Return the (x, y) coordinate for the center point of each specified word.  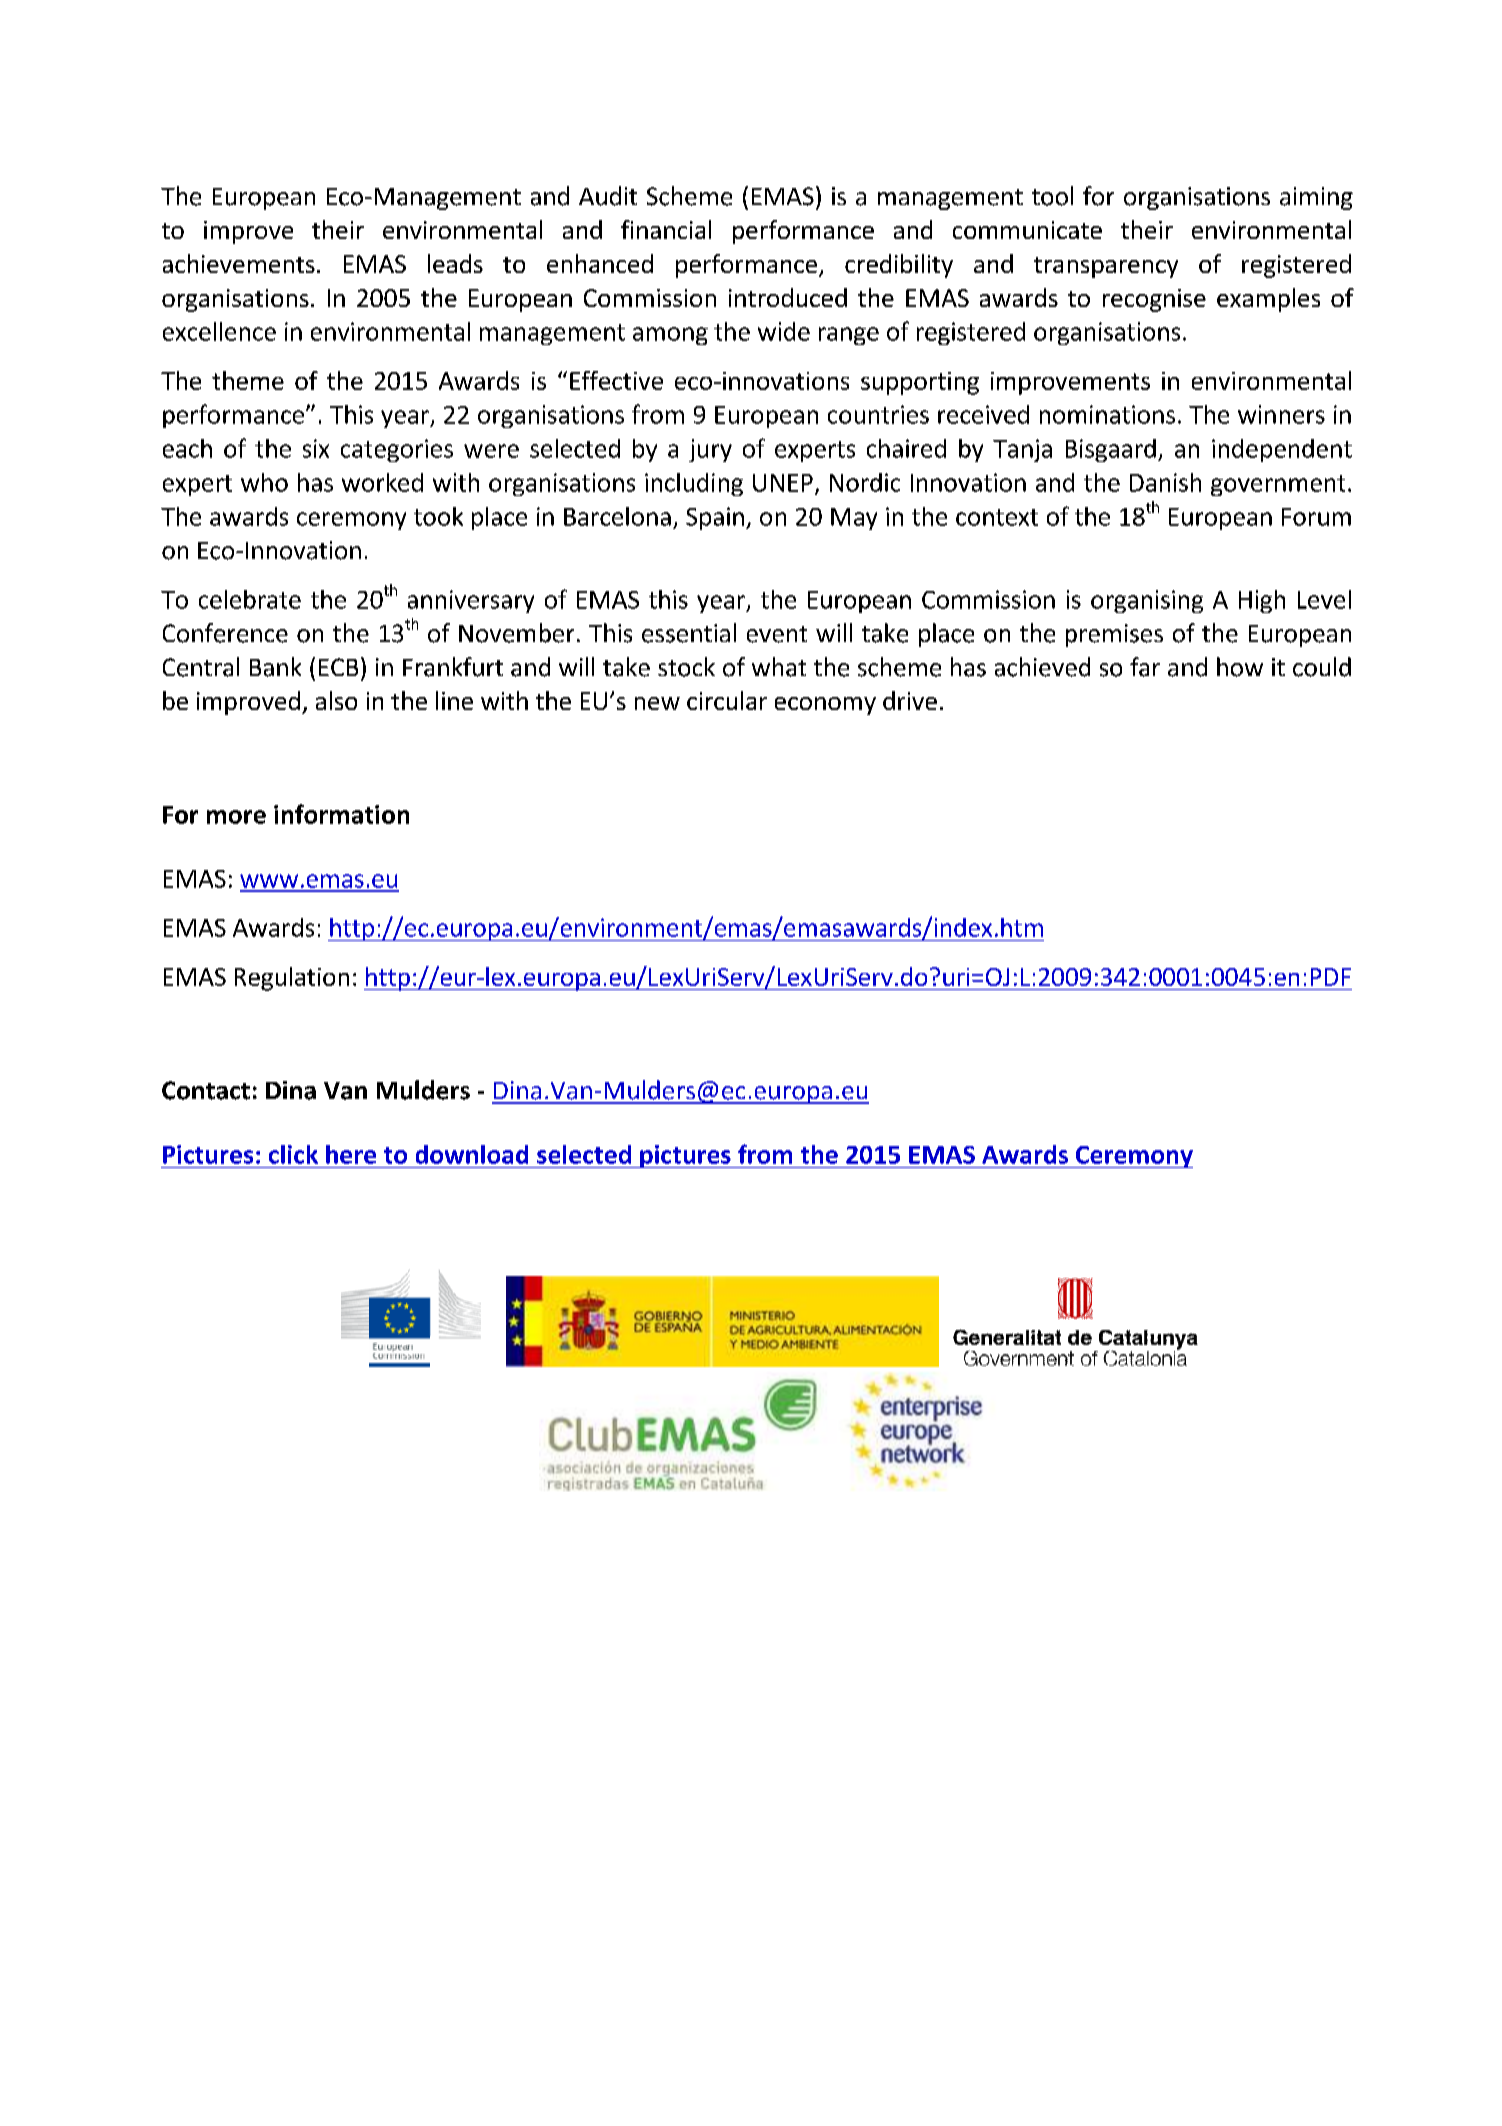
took (438, 516)
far (1145, 667)
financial (666, 229)
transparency (1106, 267)
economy (825, 706)
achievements (239, 263)
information (341, 814)
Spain (715, 518)
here (351, 1154)
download (472, 1154)
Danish (1165, 482)
